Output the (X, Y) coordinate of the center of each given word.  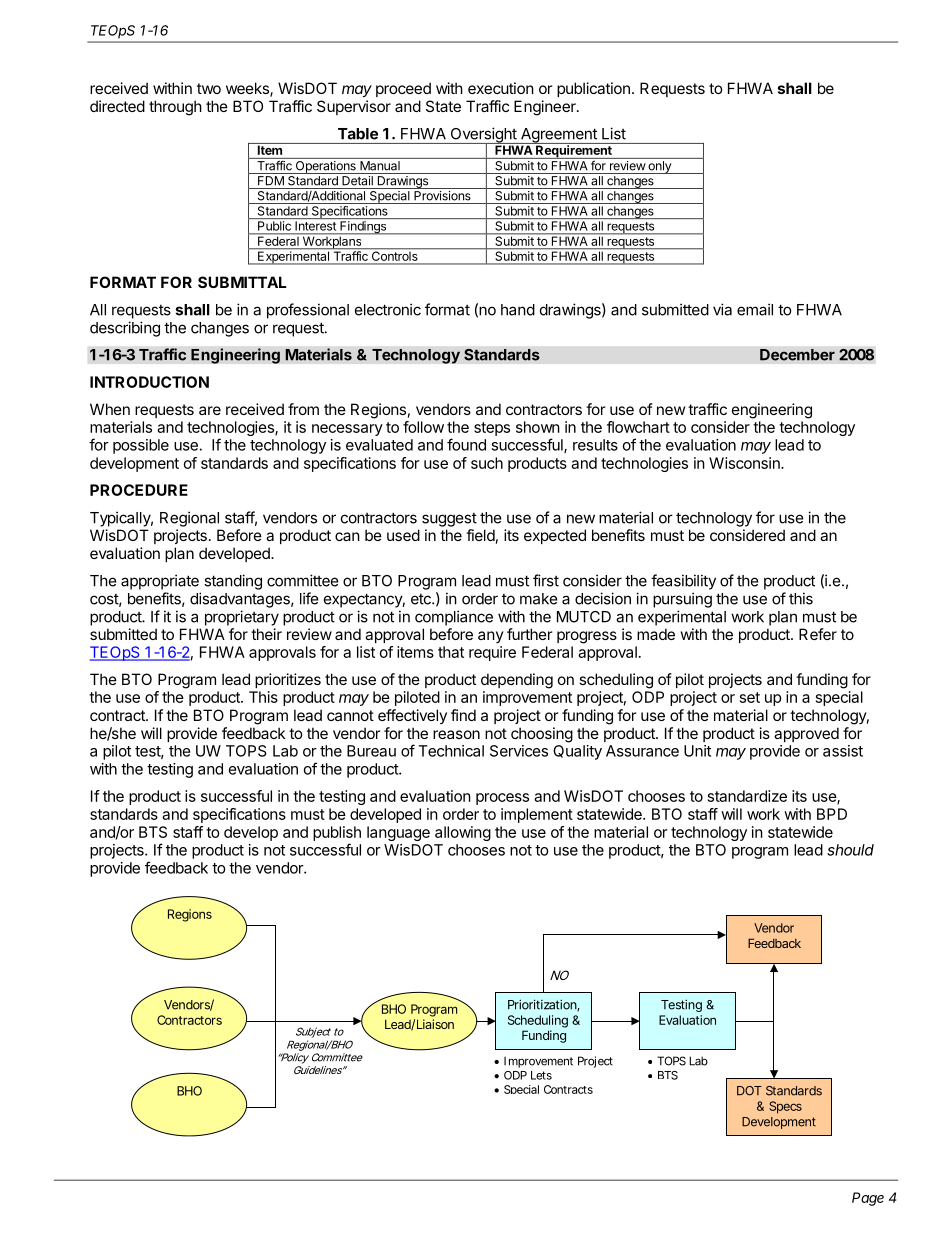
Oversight (483, 136)
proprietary (242, 618)
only (659, 167)
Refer (818, 634)
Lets (541, 1075)
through (175, 108)
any (491, 637)
